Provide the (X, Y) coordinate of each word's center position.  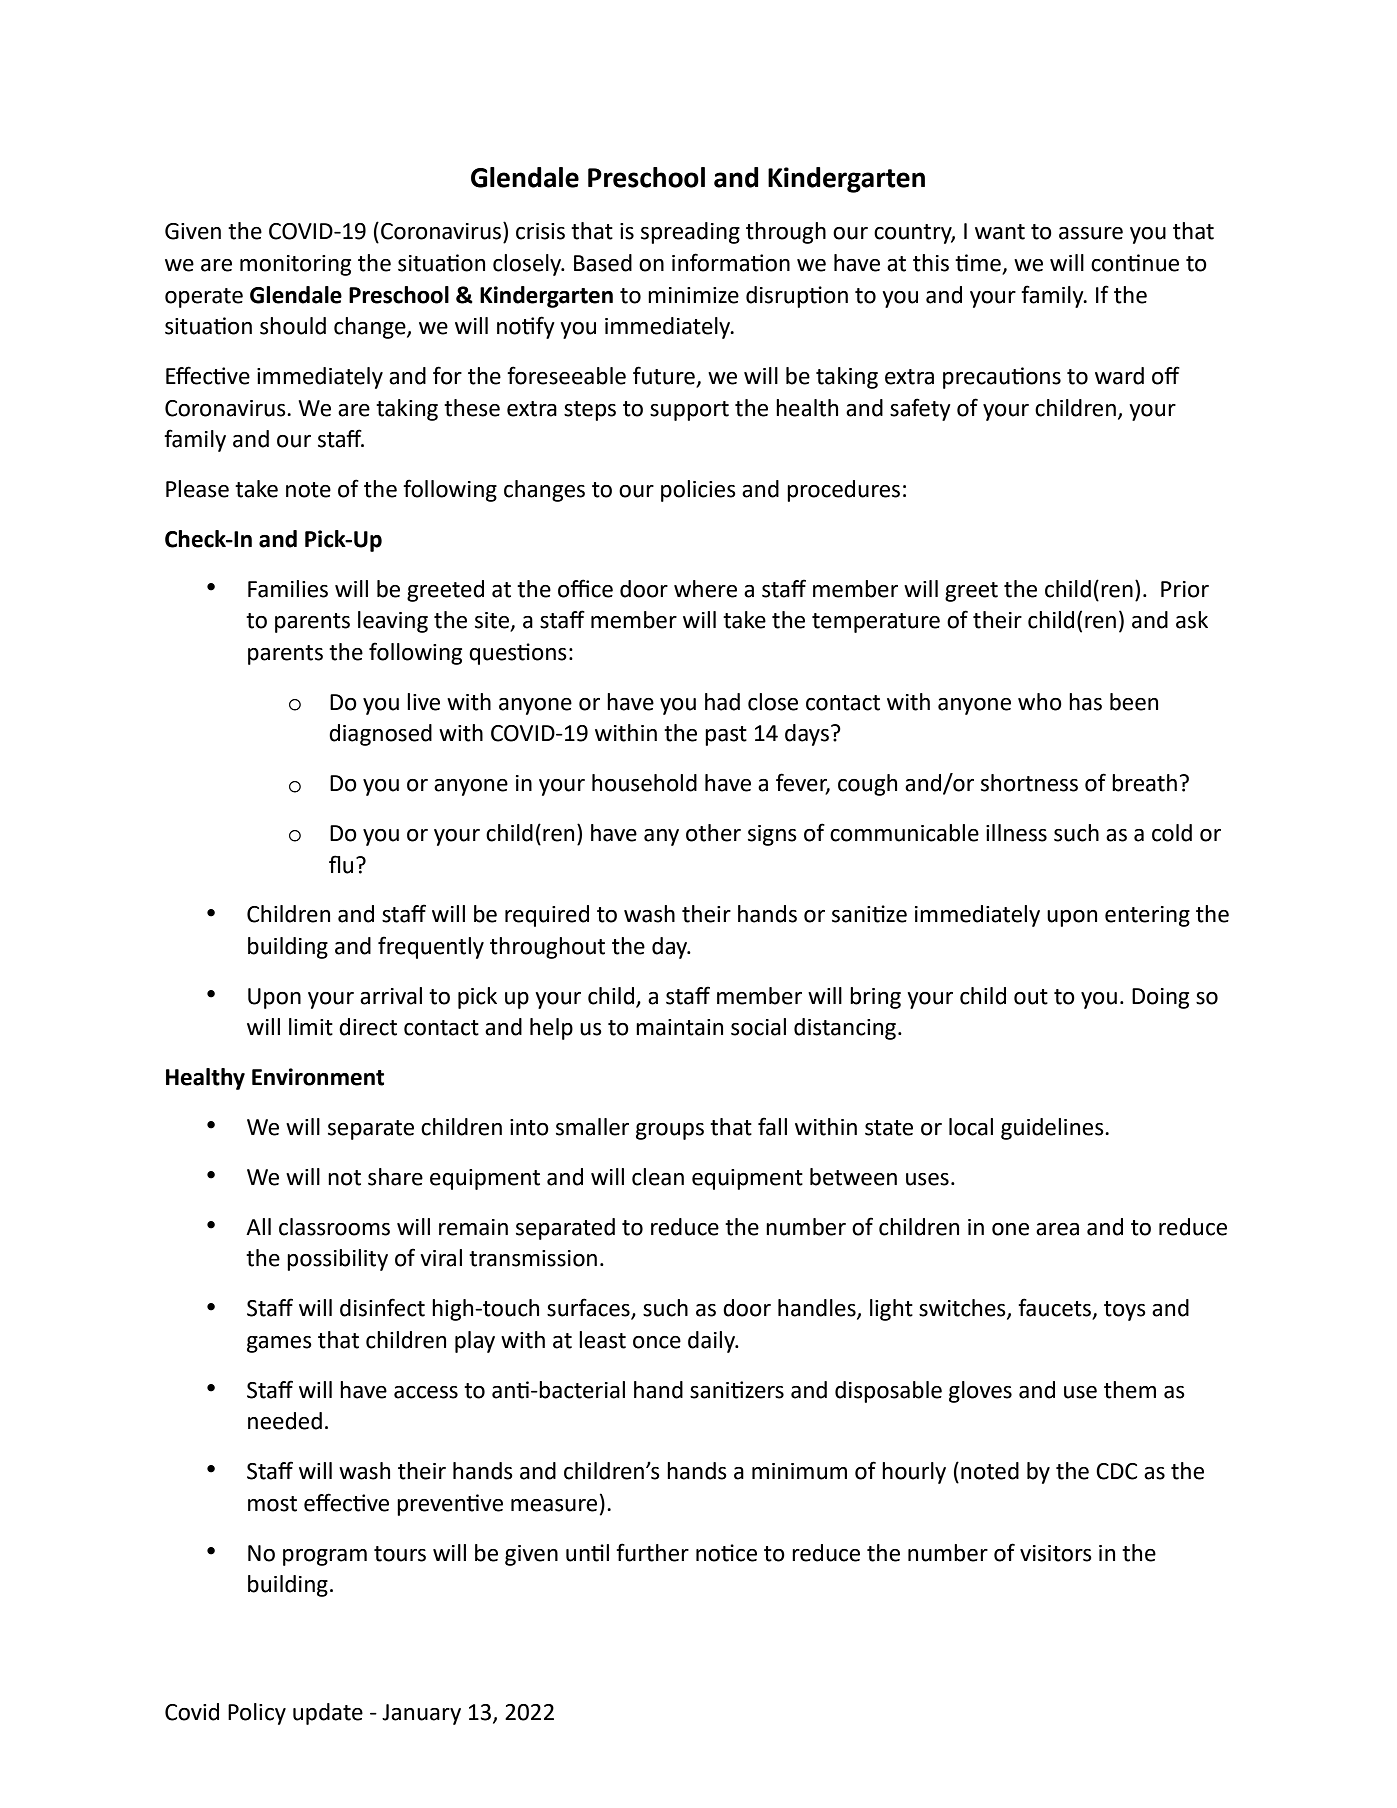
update (328, 1714)
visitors (1056, 1553)
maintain (679, 1027)
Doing (1160, 998)
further (652, 1552)
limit (311, 1027)
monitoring (295, 265)
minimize (693, 295)
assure (1091, 233)
